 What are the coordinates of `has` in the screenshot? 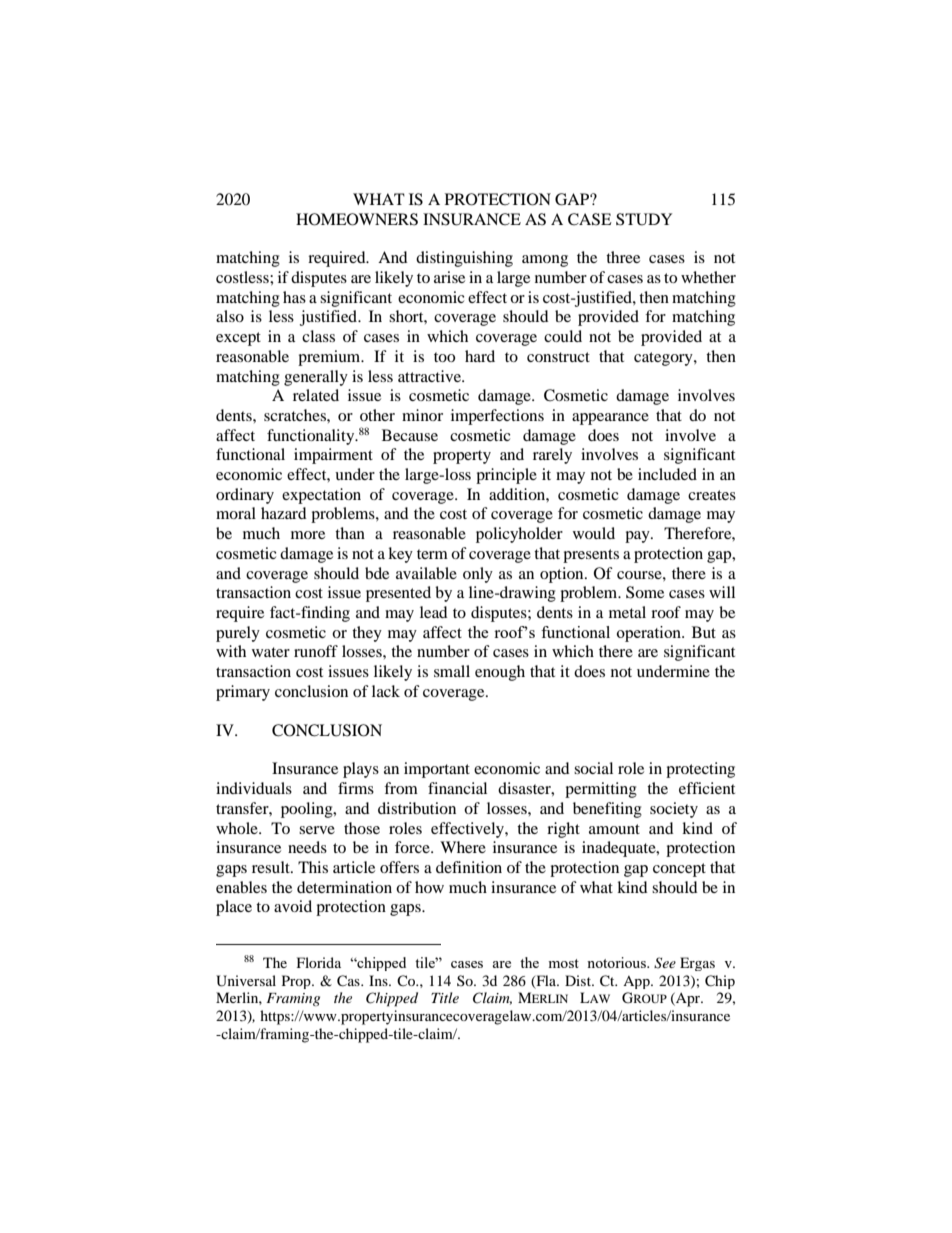 It's located at (294, 297).
